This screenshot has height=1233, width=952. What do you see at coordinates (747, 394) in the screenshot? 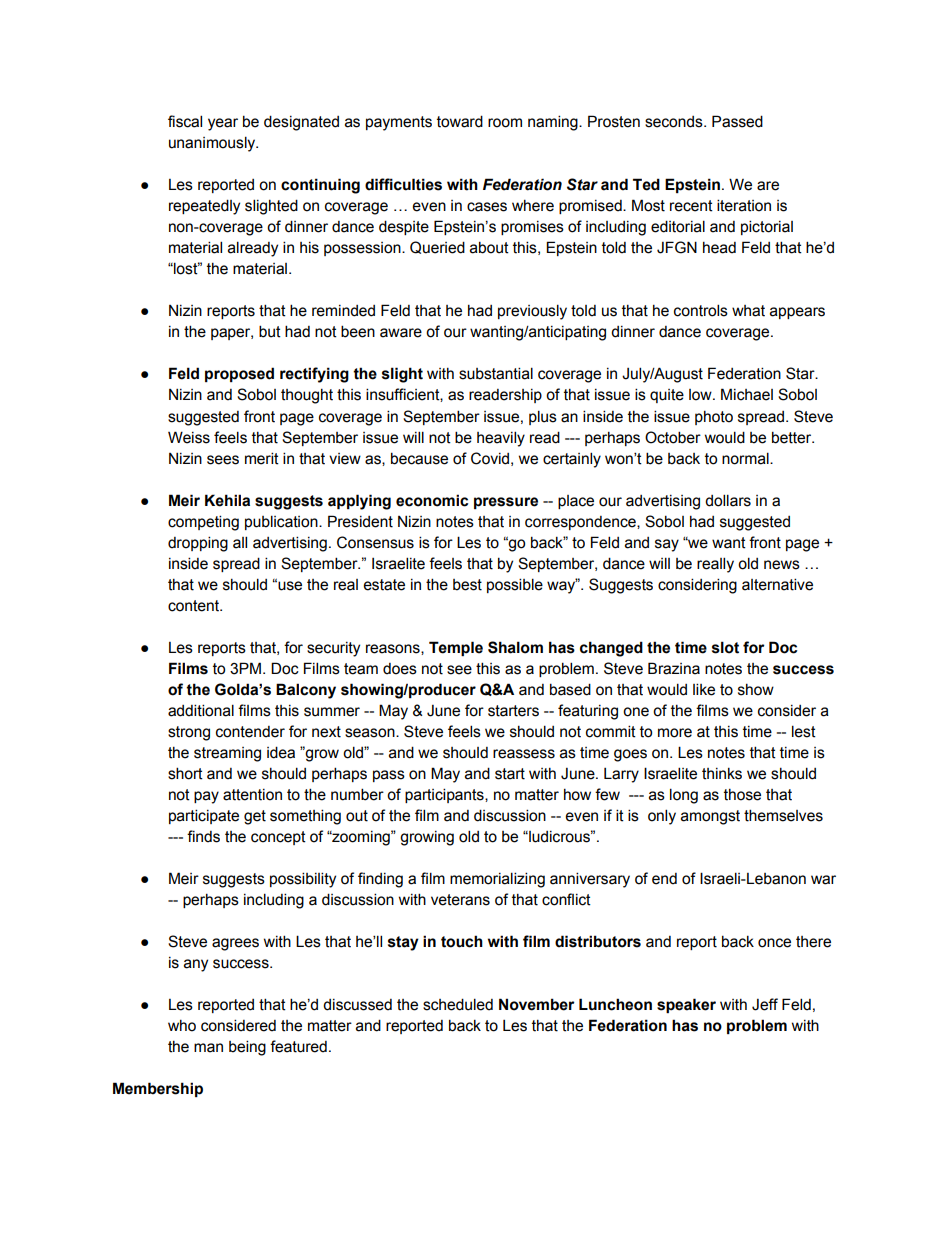
I see `Michael` at bounding box center [747, 394].
